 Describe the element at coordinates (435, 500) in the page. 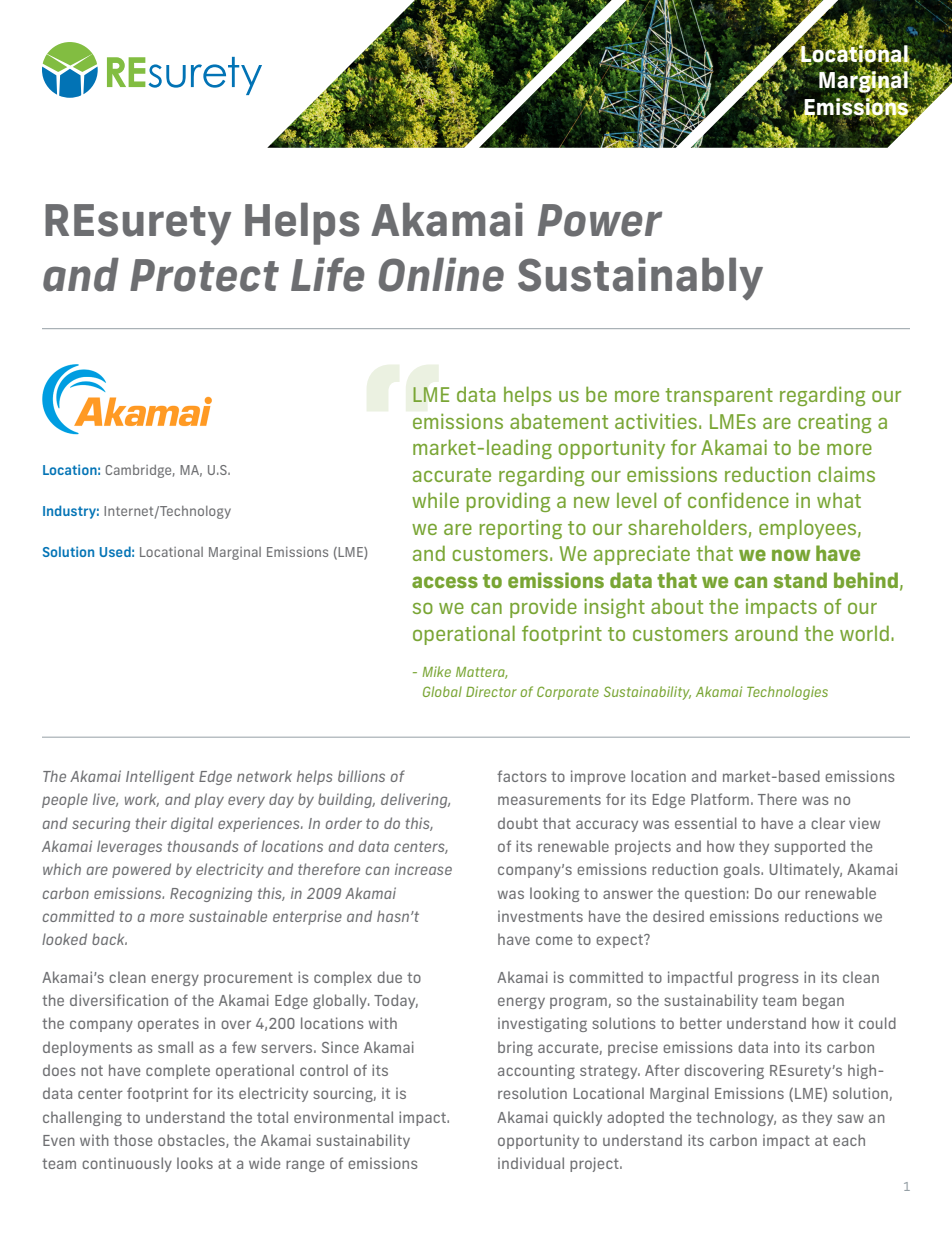

I see `while` at that location.
